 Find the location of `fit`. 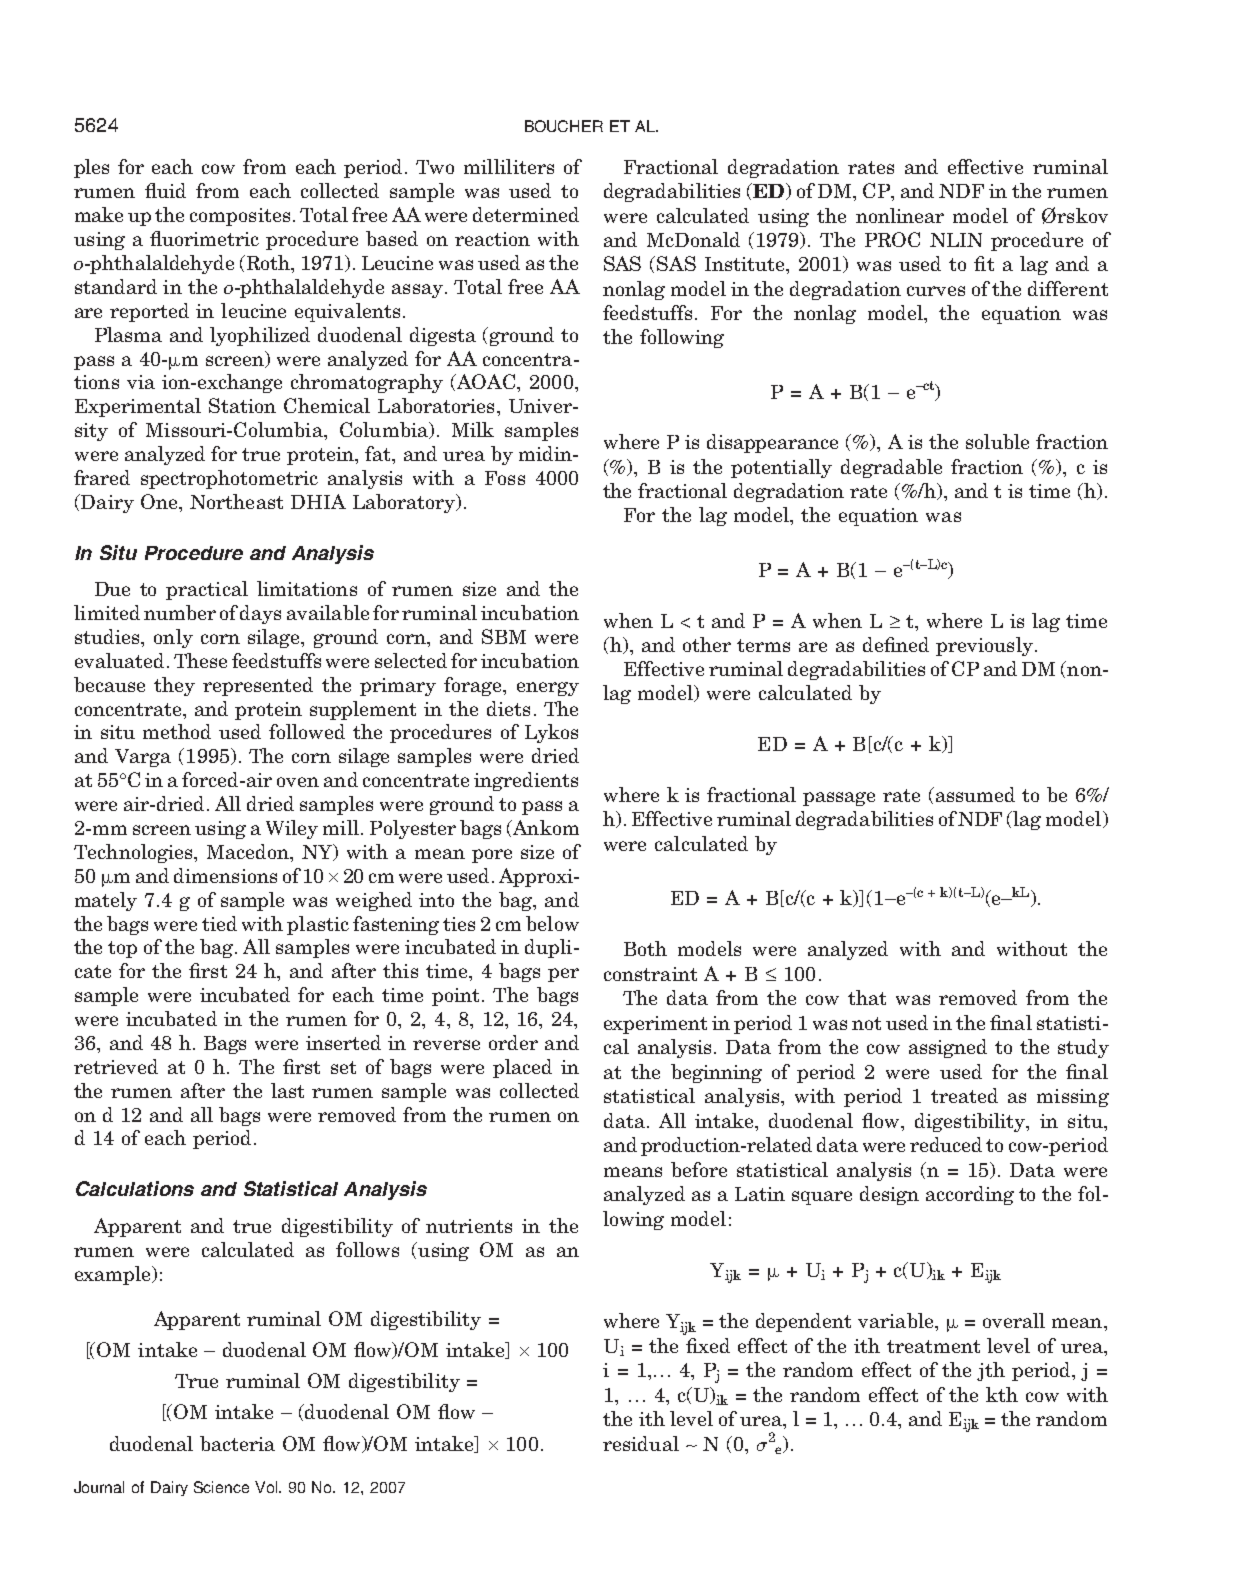

fit is located at coordinates (984, 263).
